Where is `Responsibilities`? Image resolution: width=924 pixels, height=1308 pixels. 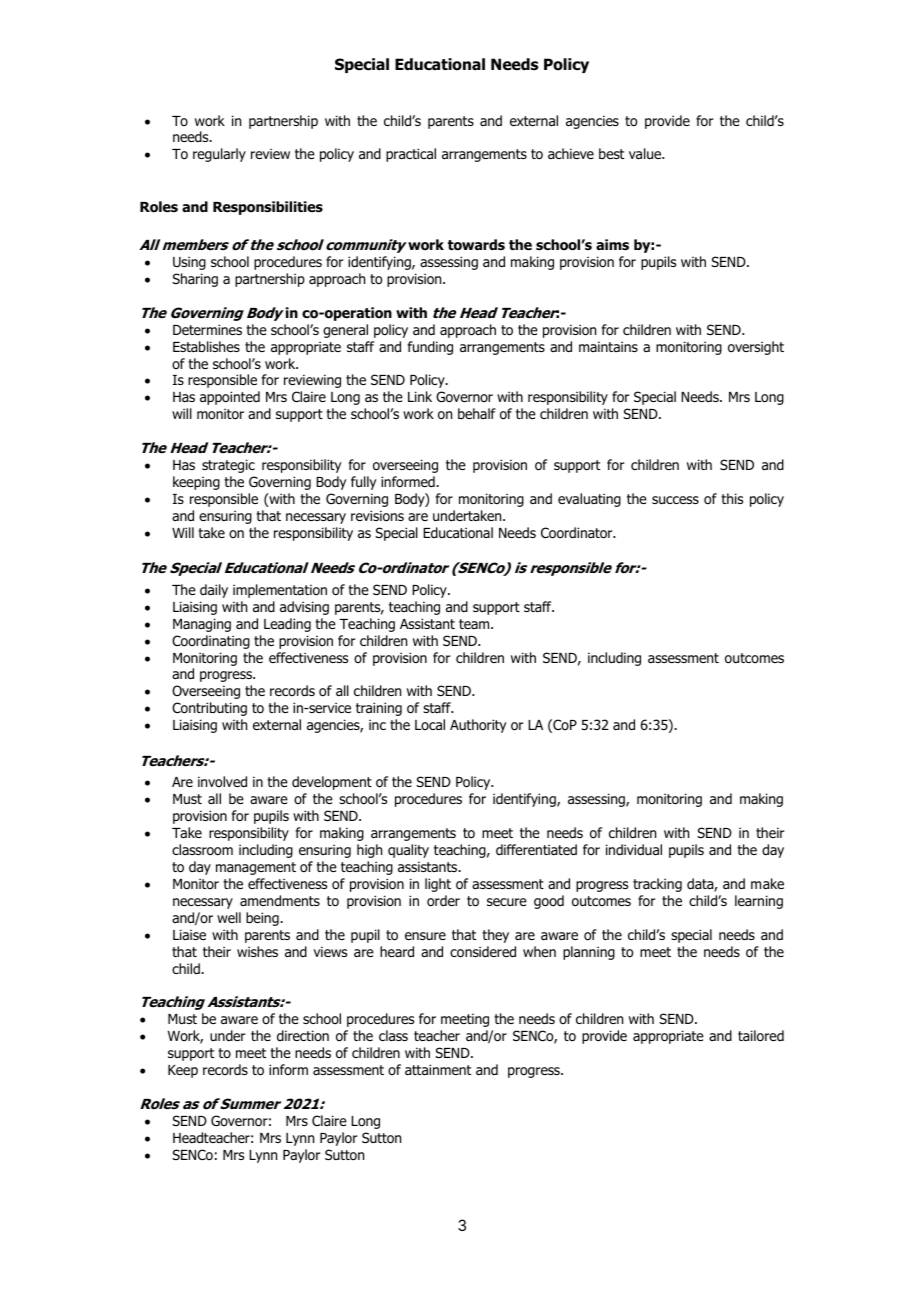 Responsibilities is located at coordinates (268, 208).
